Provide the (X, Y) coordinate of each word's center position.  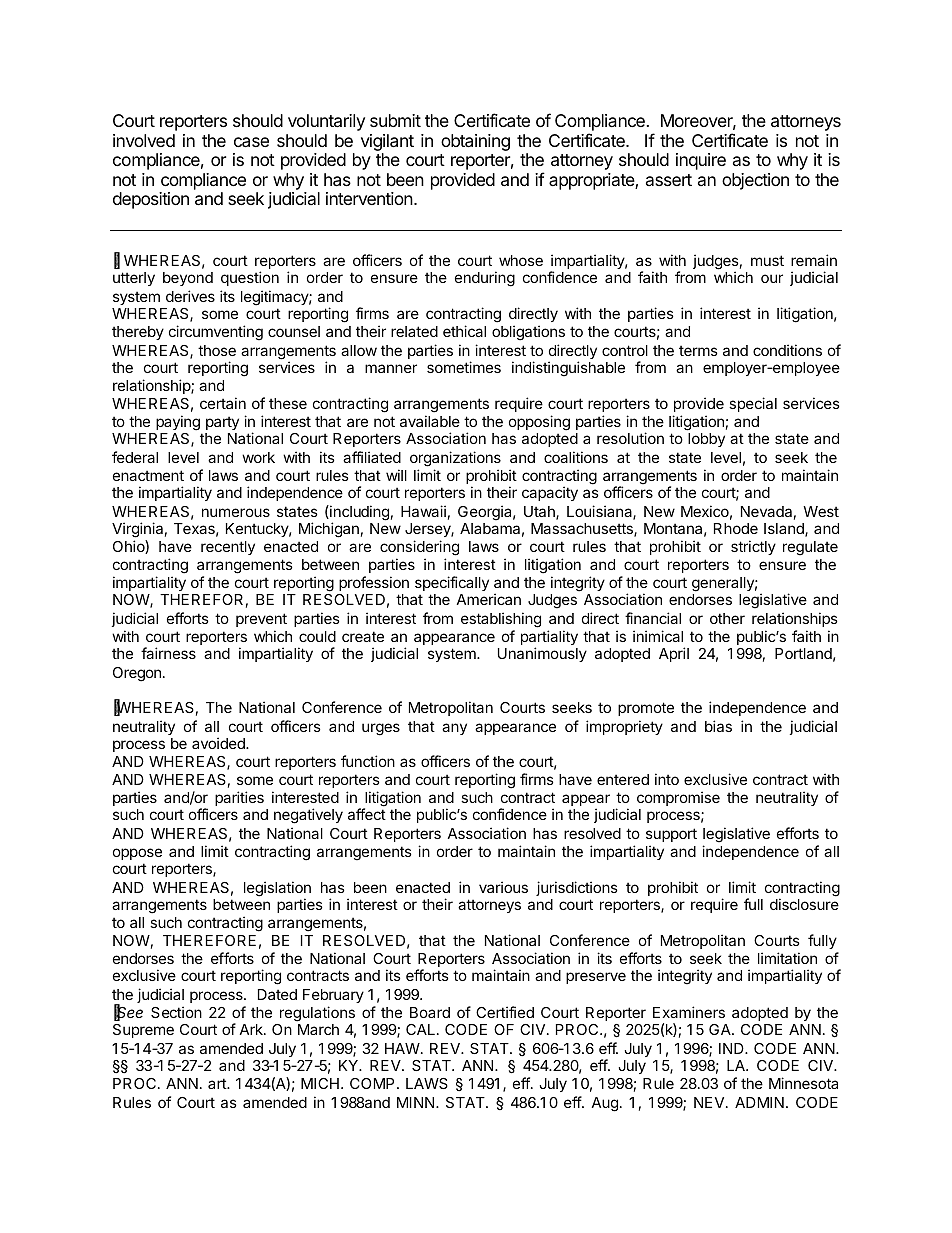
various (503, 887)
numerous (236, 512)
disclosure (804, 904)
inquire (701, 161)
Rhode (736, 528)
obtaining (475, 142)
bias (718, 726)
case (251, 142)
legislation (277, 890)
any (454, 729)
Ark (252, 1029)
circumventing (216, 333)
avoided (219, 743)
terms (698, 350)
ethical (464, 331)
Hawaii (423, 511)
